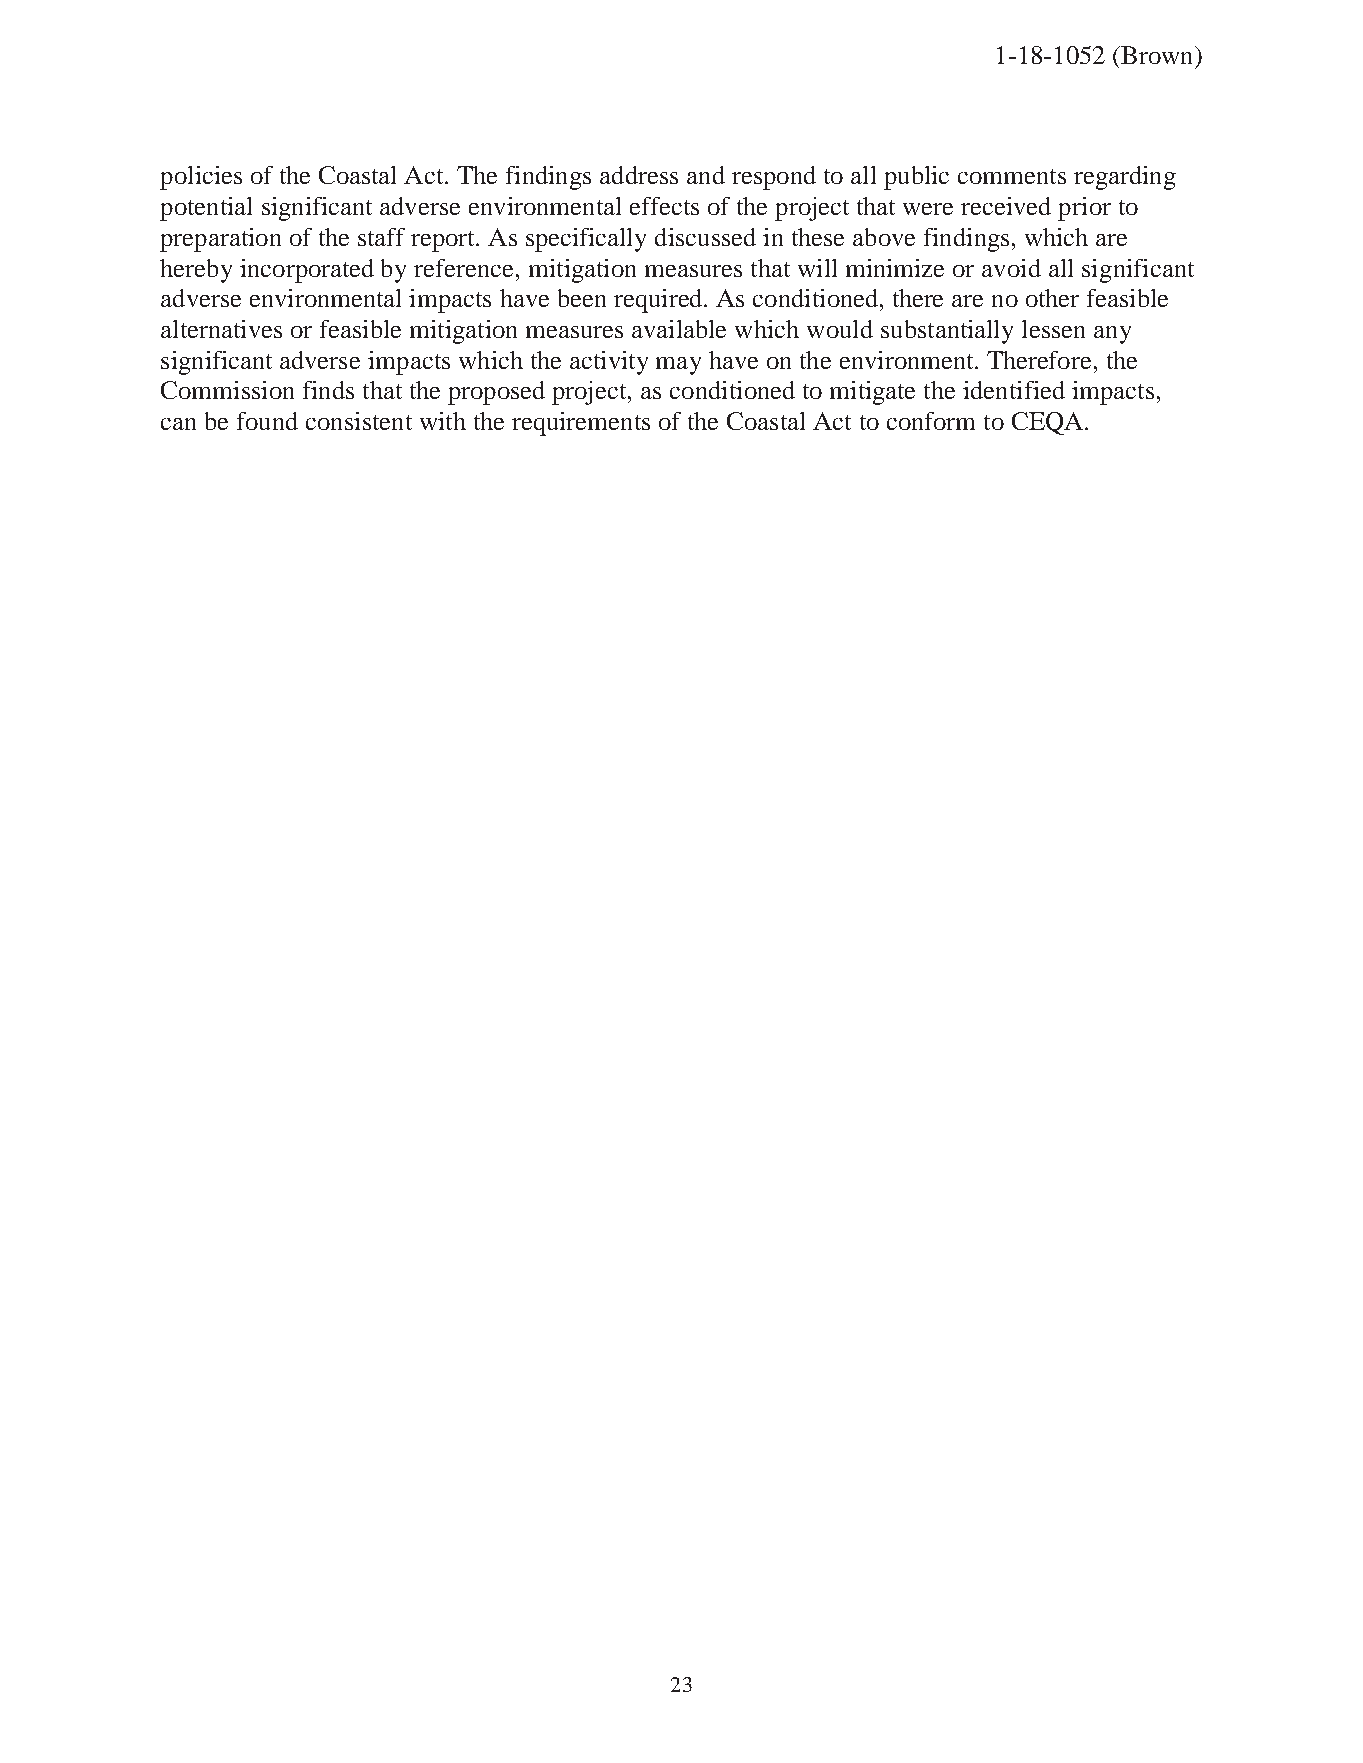 The width and height of the page is (1363, 1763). I want to click on policies, so click(201, 178).
